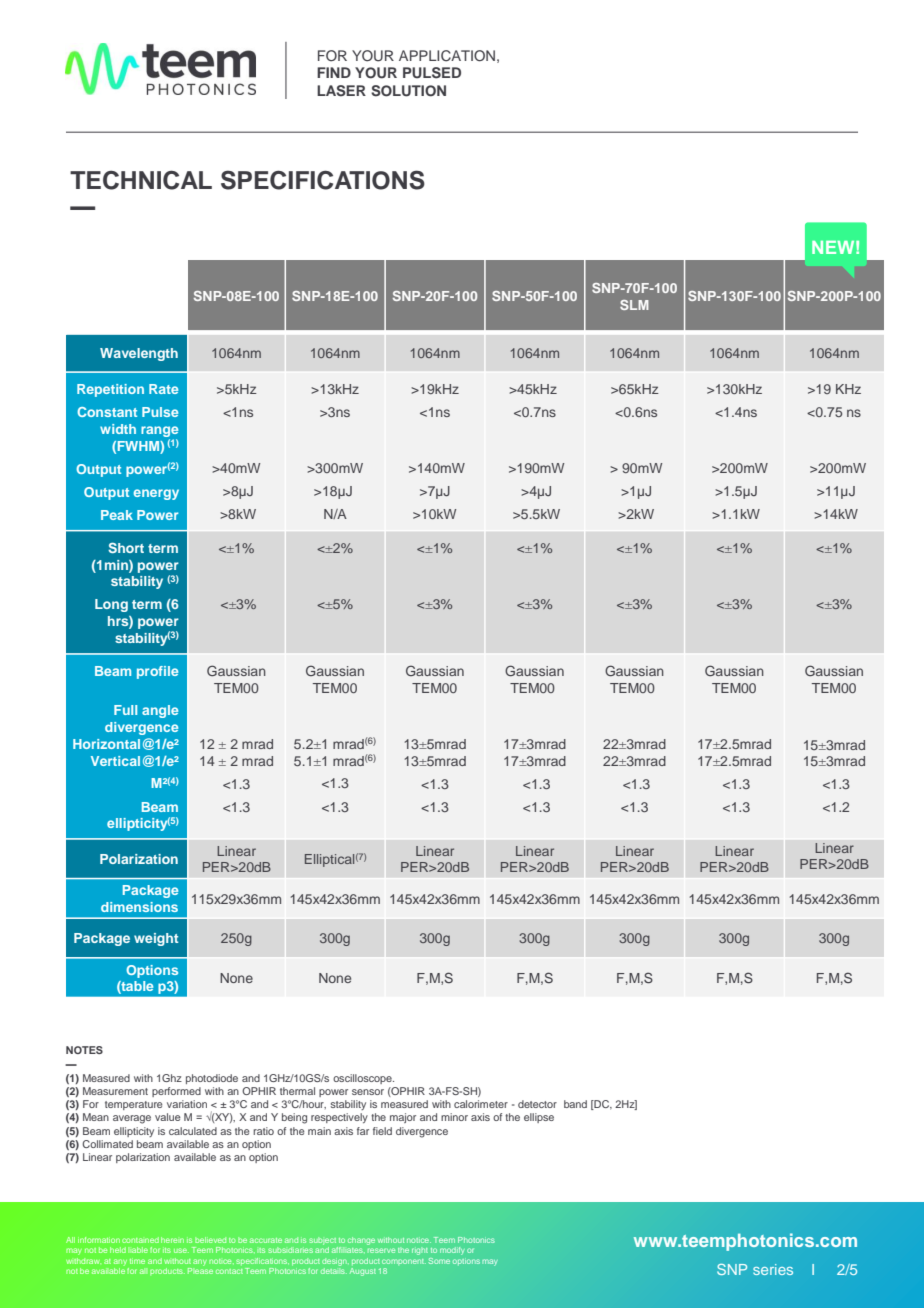 This screenshot has height=1308, width=924. Describe the element at coordinates (139, 907) in the screenshot. I see `dimensions` at that location.
